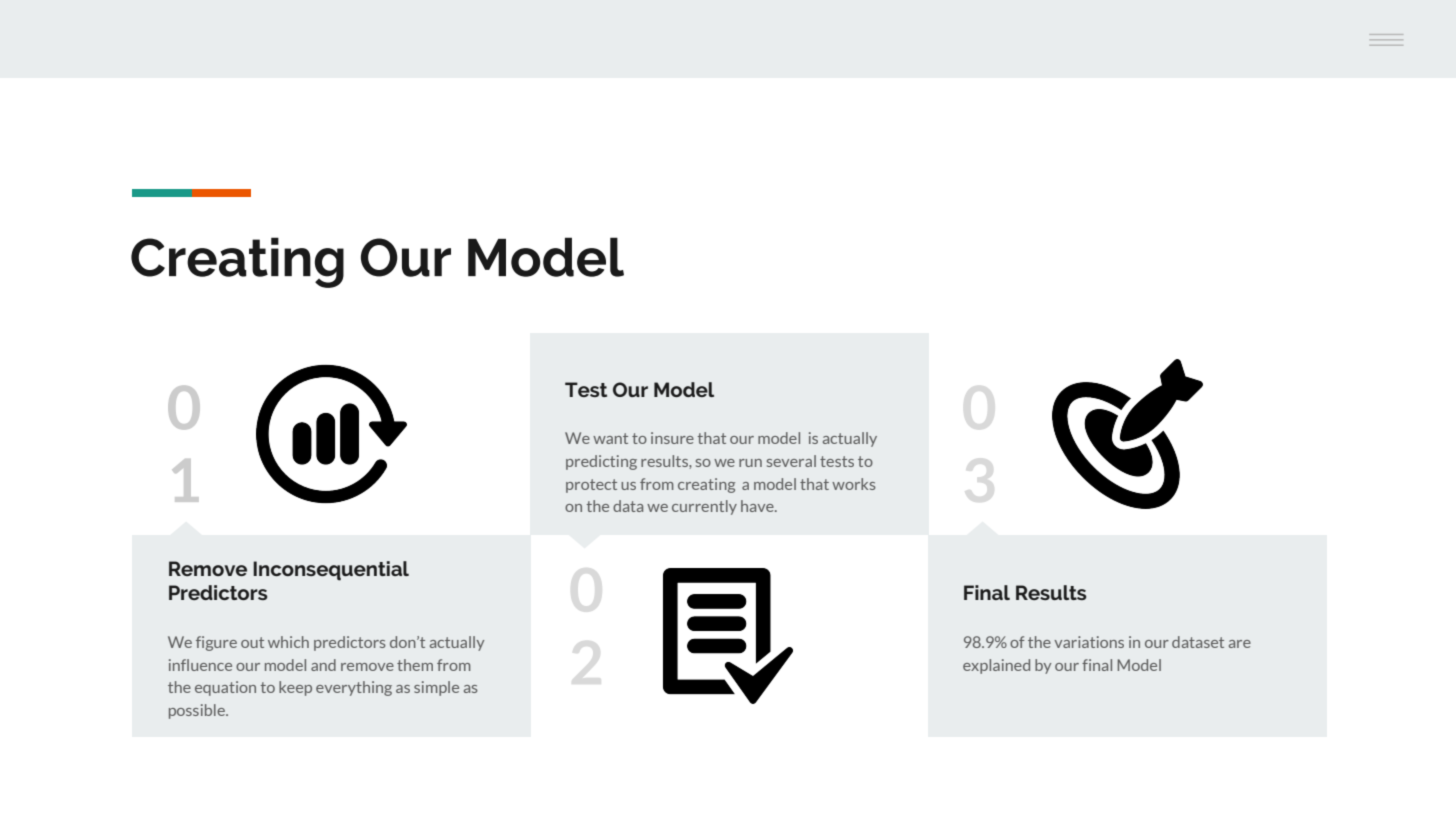 The image size is (1456, 819). What do you see at coordinates (1240, 644) in the image?
I see `are` at bounding box center [1240, 644].
